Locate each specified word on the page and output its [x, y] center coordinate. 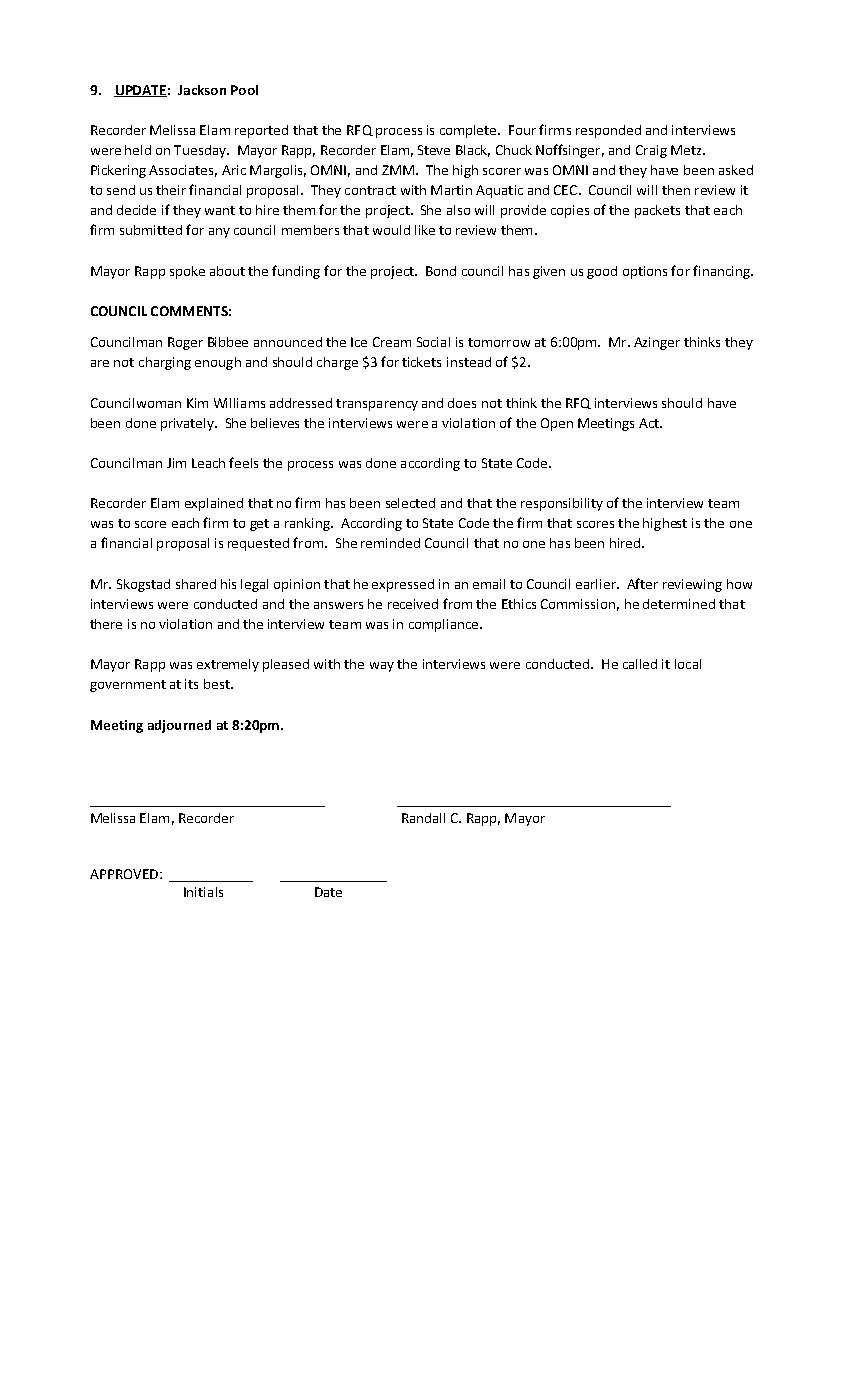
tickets [421, 362]
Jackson [202, 90]
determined [679, 604]
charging [165, 363]
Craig [651, 151]
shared [196, 584]
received [413, 604]
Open [557, 424]
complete [469, 131]
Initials [203, 892]
